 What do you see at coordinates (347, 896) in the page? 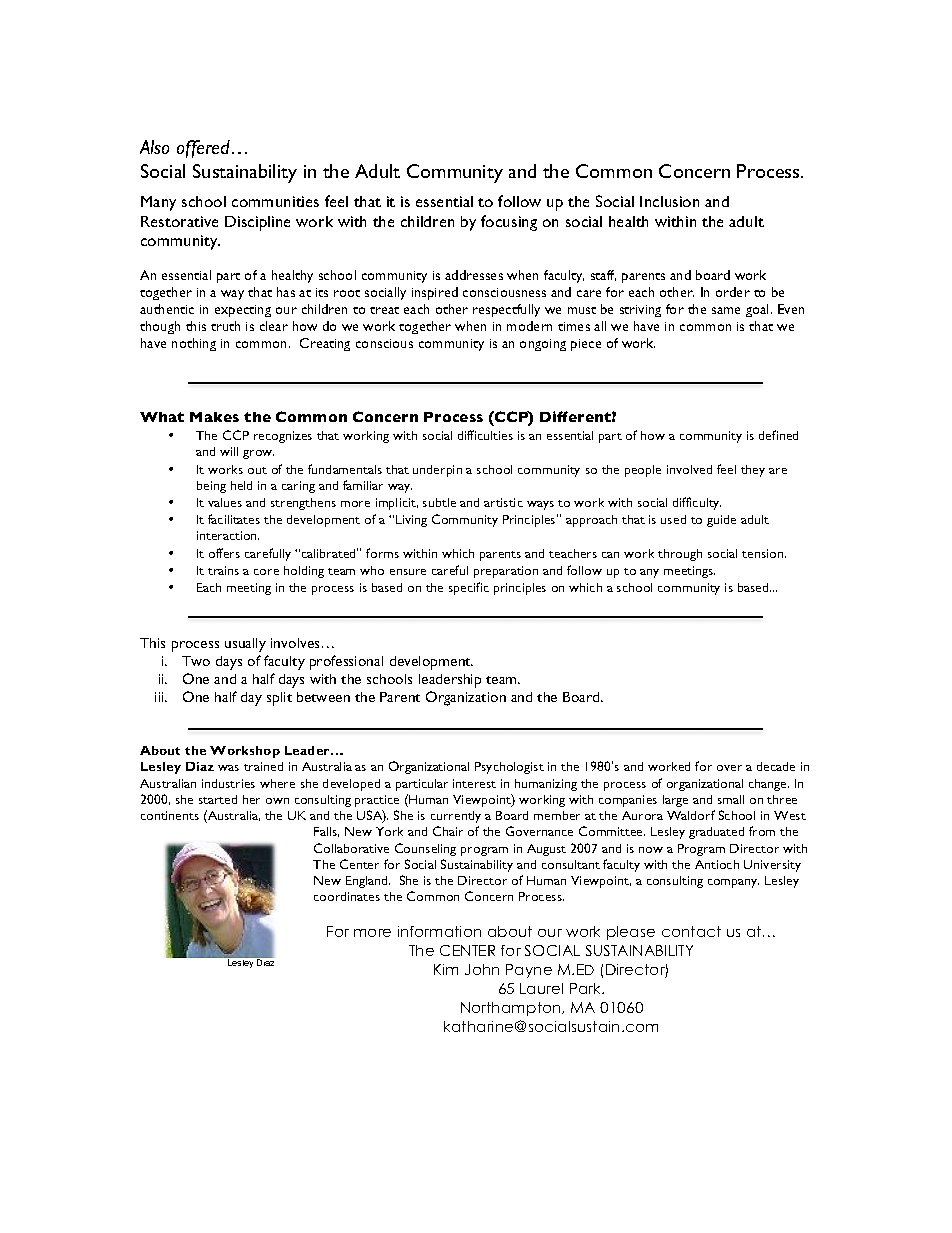
I see `coordinates` at bounding box center [347, 896].
